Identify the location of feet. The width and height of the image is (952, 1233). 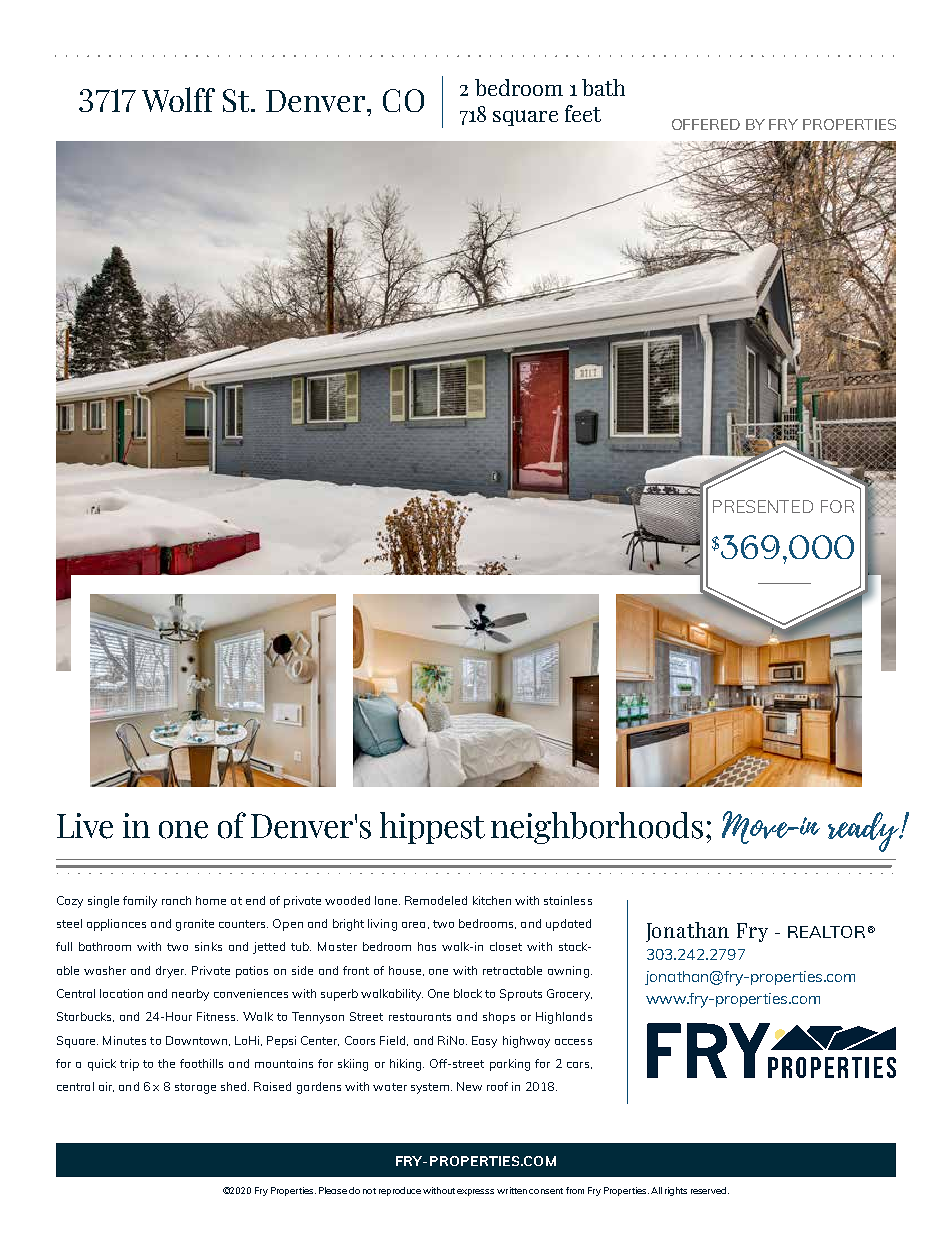
(583, 113).
